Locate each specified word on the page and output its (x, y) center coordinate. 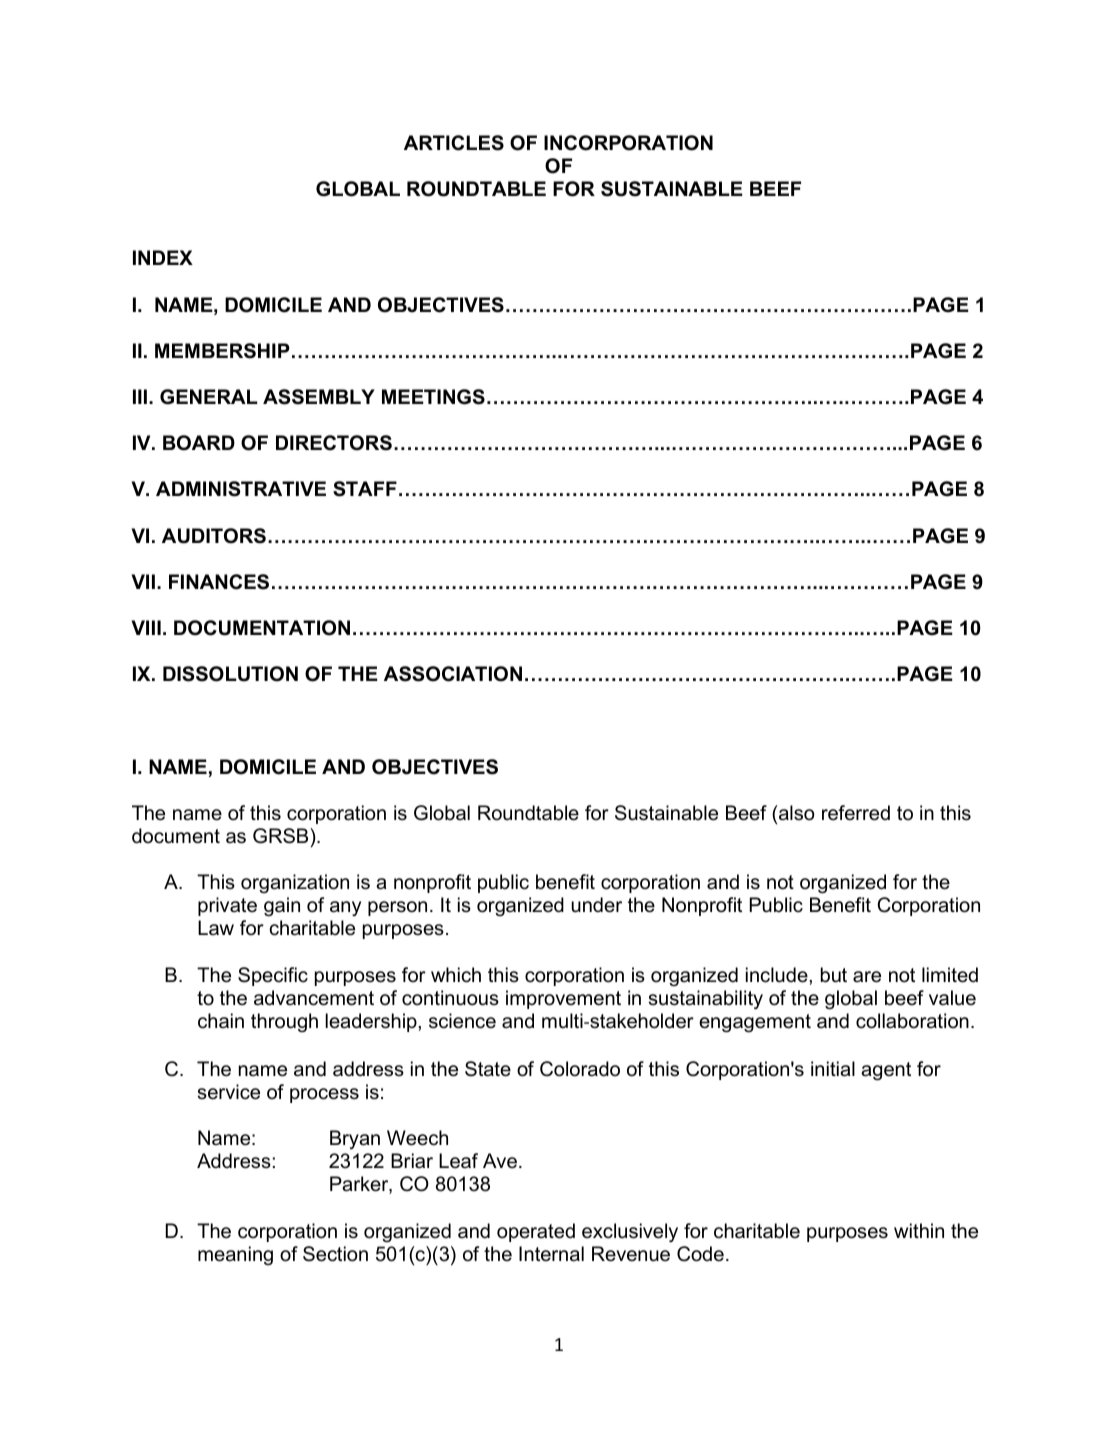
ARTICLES (454, 143)
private (227, 906)
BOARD (199, 443)
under (596, 905)
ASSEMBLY (319, 397)
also (796, 813)
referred (856, 813)
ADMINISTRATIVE (241, 489)
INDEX (163, 257)
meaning (235, 1256)
